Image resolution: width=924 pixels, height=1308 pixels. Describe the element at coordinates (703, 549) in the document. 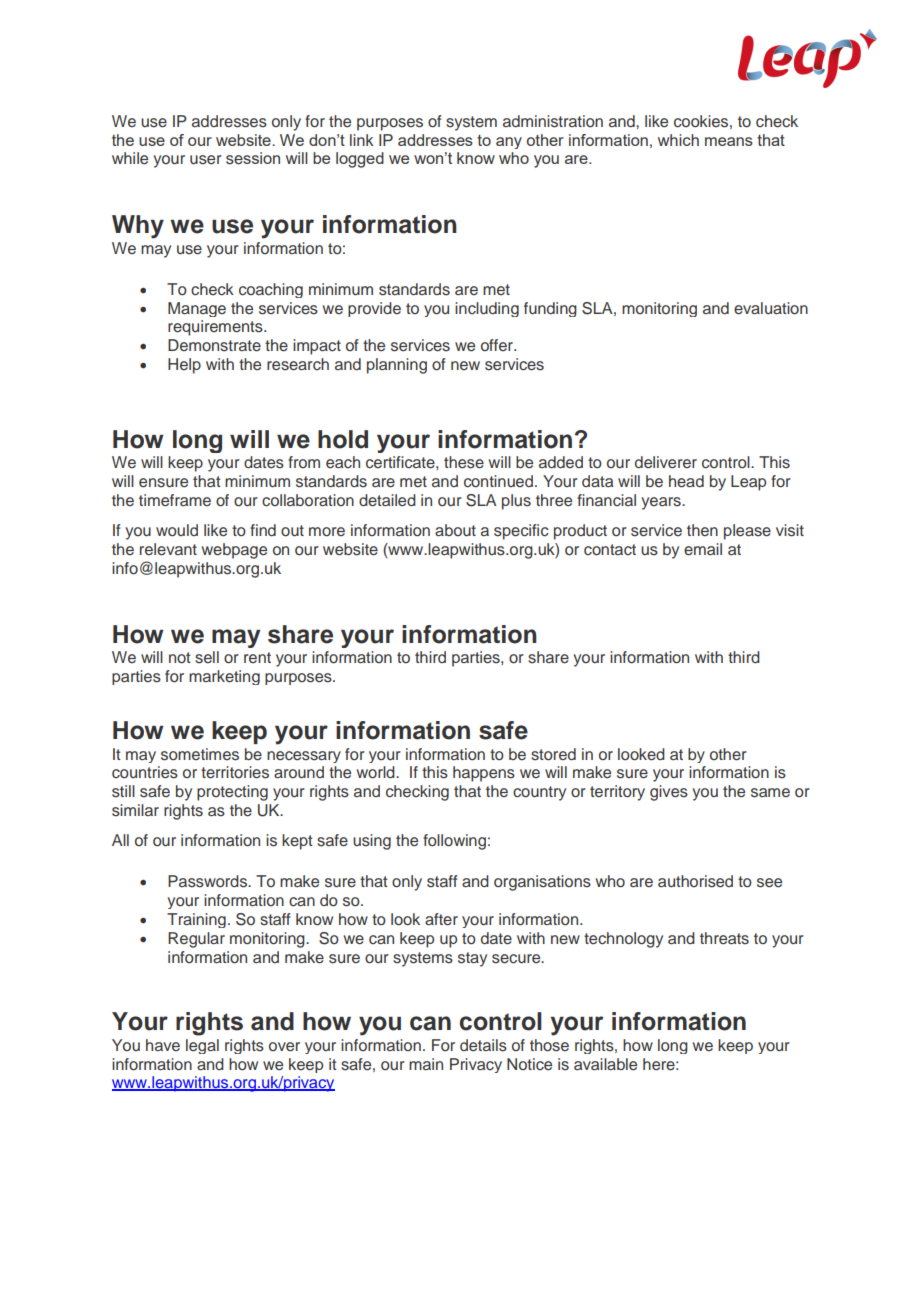

I see `email` at that location.
